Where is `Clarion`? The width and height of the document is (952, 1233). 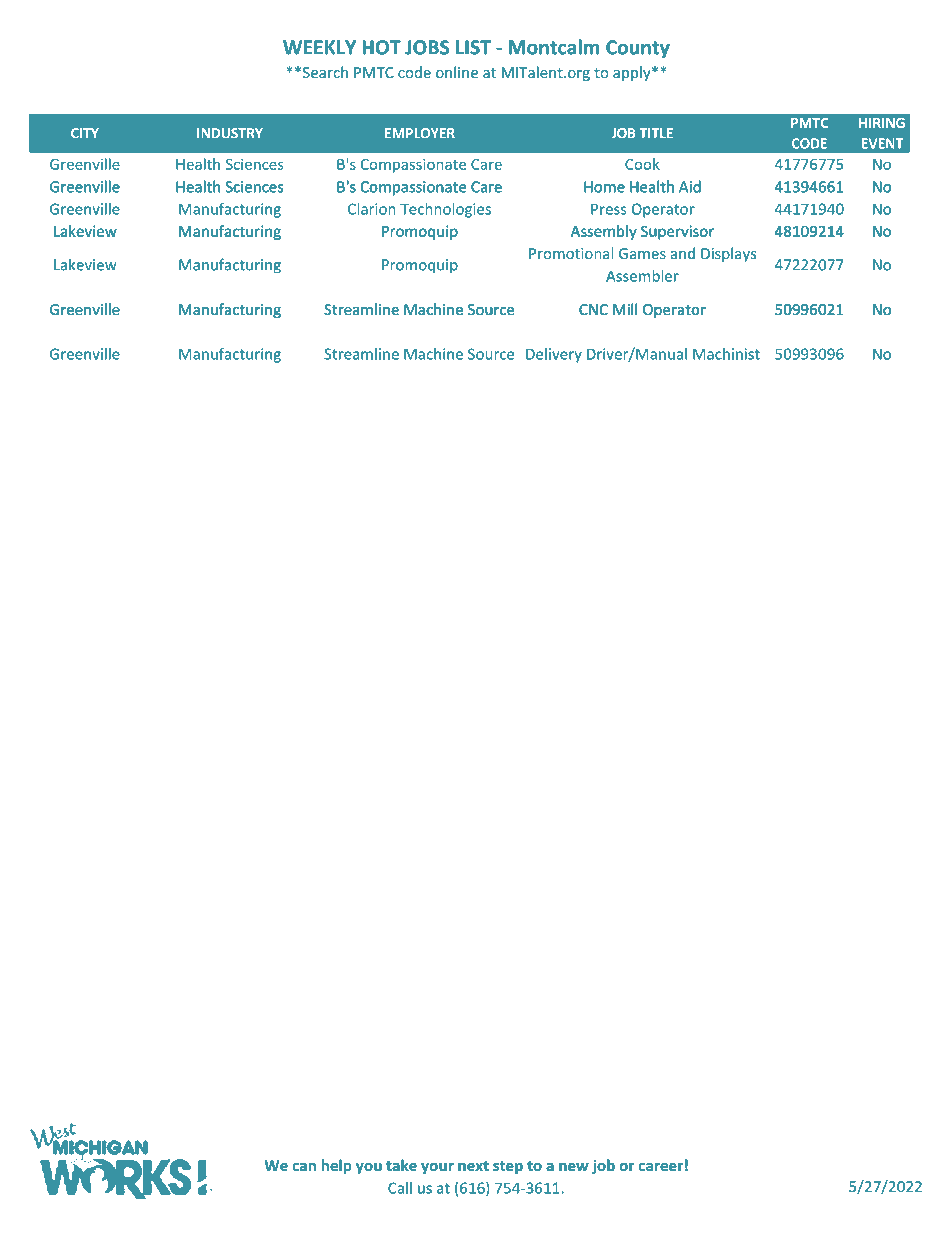 Clarion is located at coordinates (372, 209).
